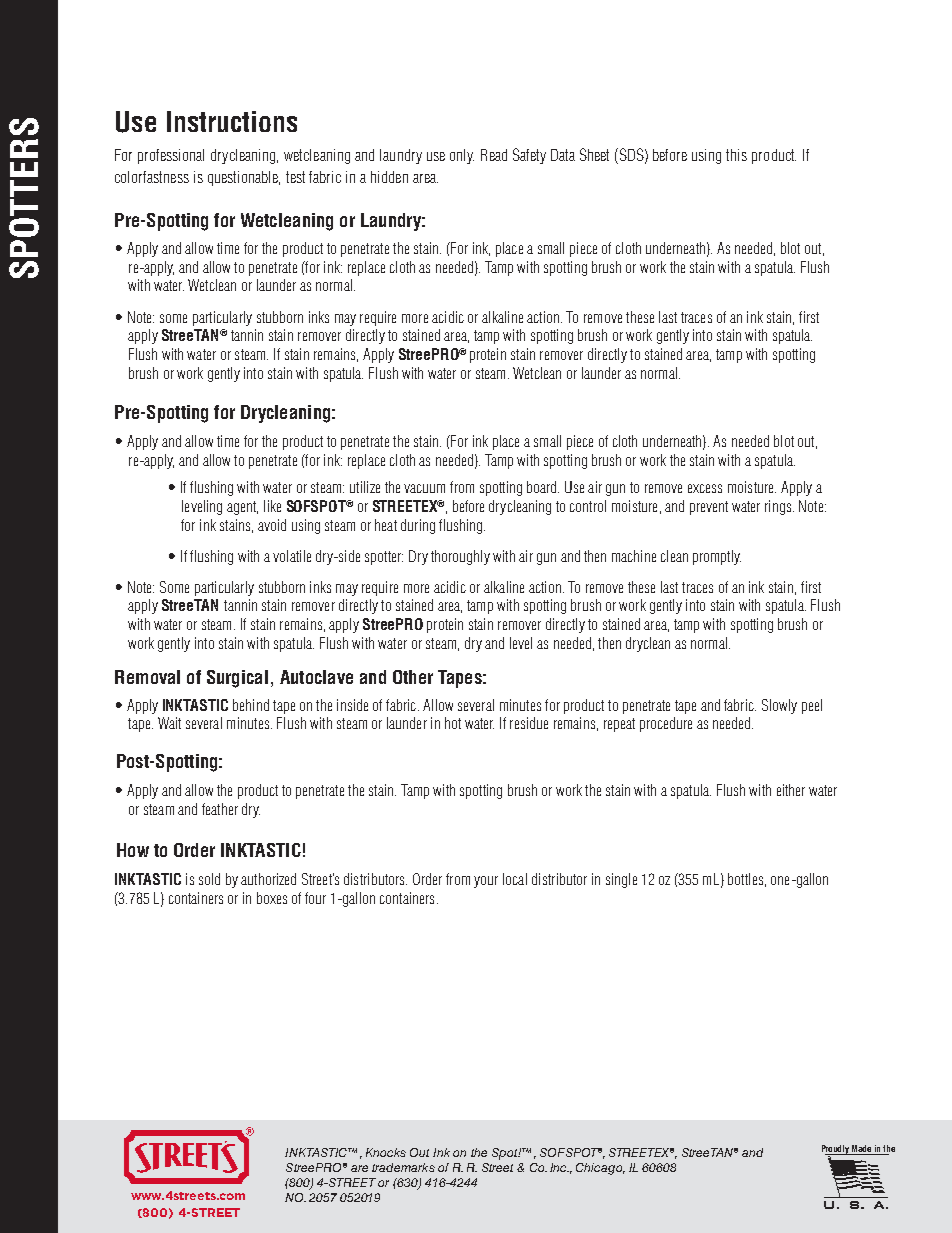 This screenshot has width=952, height=1233. What do you see at coordinates (244, 178) in the screenshot?
I see `questionable` at bounding box center [244, 178].
